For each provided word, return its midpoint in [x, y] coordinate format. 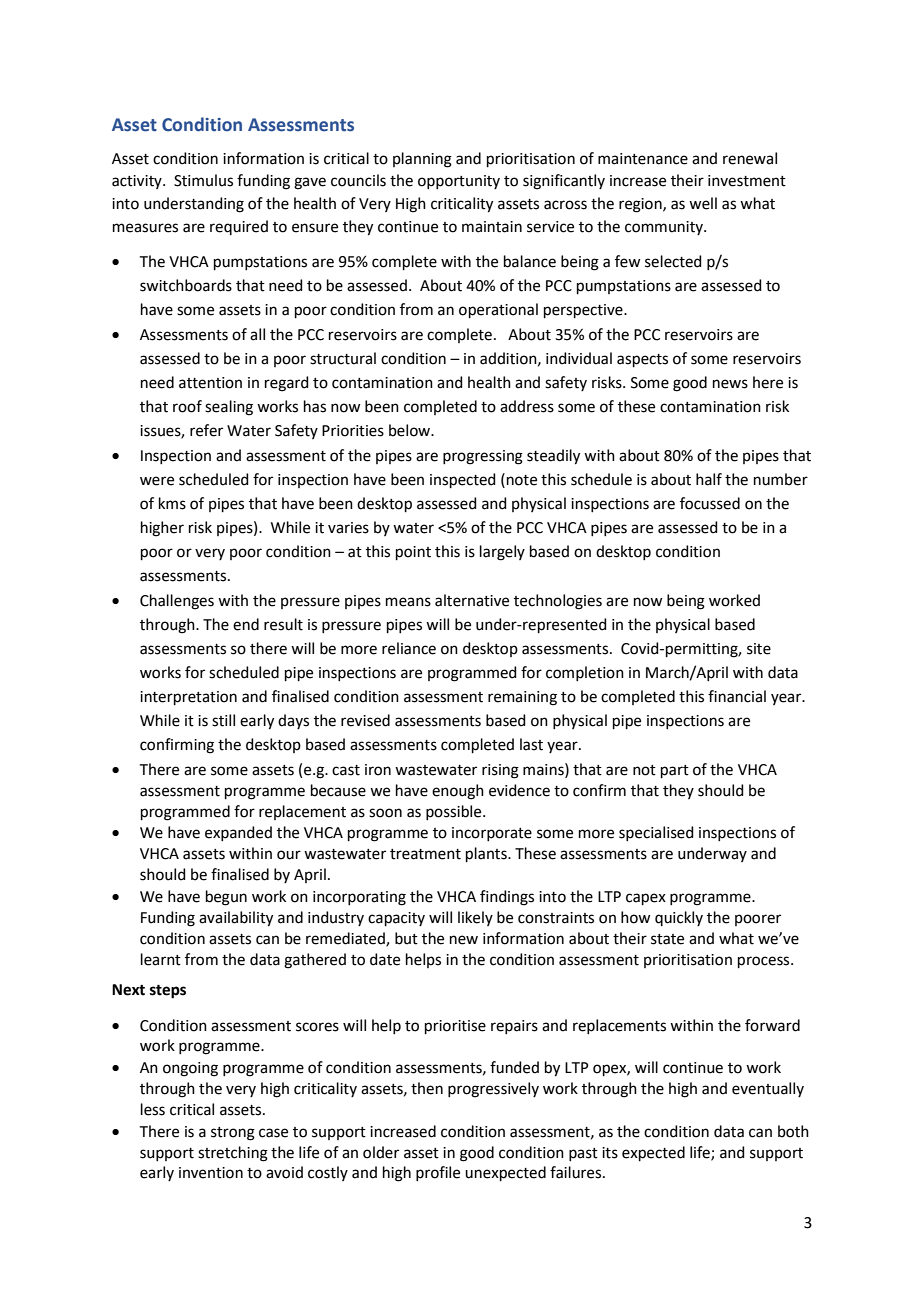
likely [475, 918]
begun [226, 898]
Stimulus [203, 180]
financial [737, 696]
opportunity [459, 182]
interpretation [188, 698]
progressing [483, 457]
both [793, 1131]
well [703, 203]
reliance [409, 648]
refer [206, 430]
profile [438, 1173]
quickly [679, 918]
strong [233, 1134]
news [730, 384]
